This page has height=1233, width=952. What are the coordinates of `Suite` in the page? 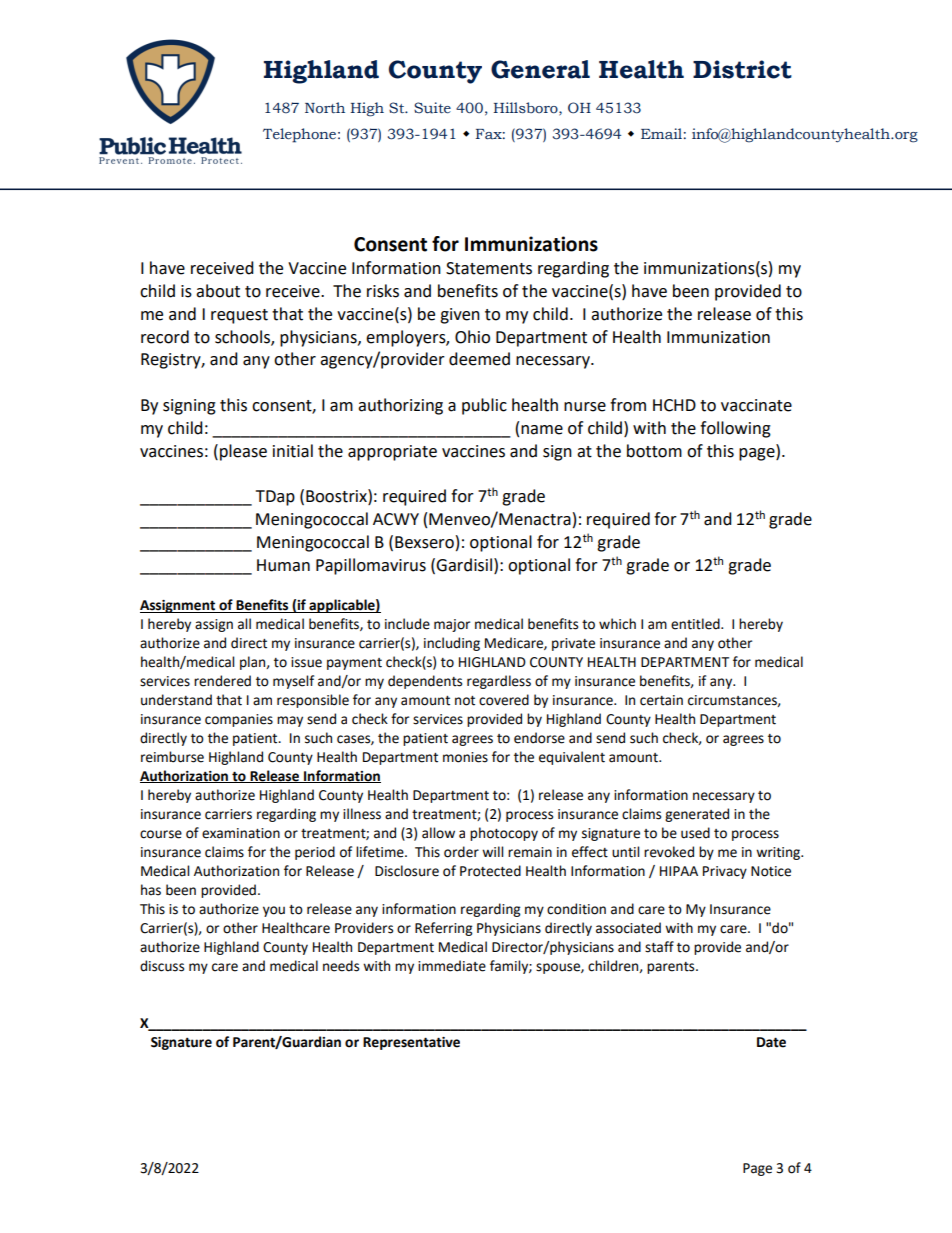 It's located at (432, 108).
